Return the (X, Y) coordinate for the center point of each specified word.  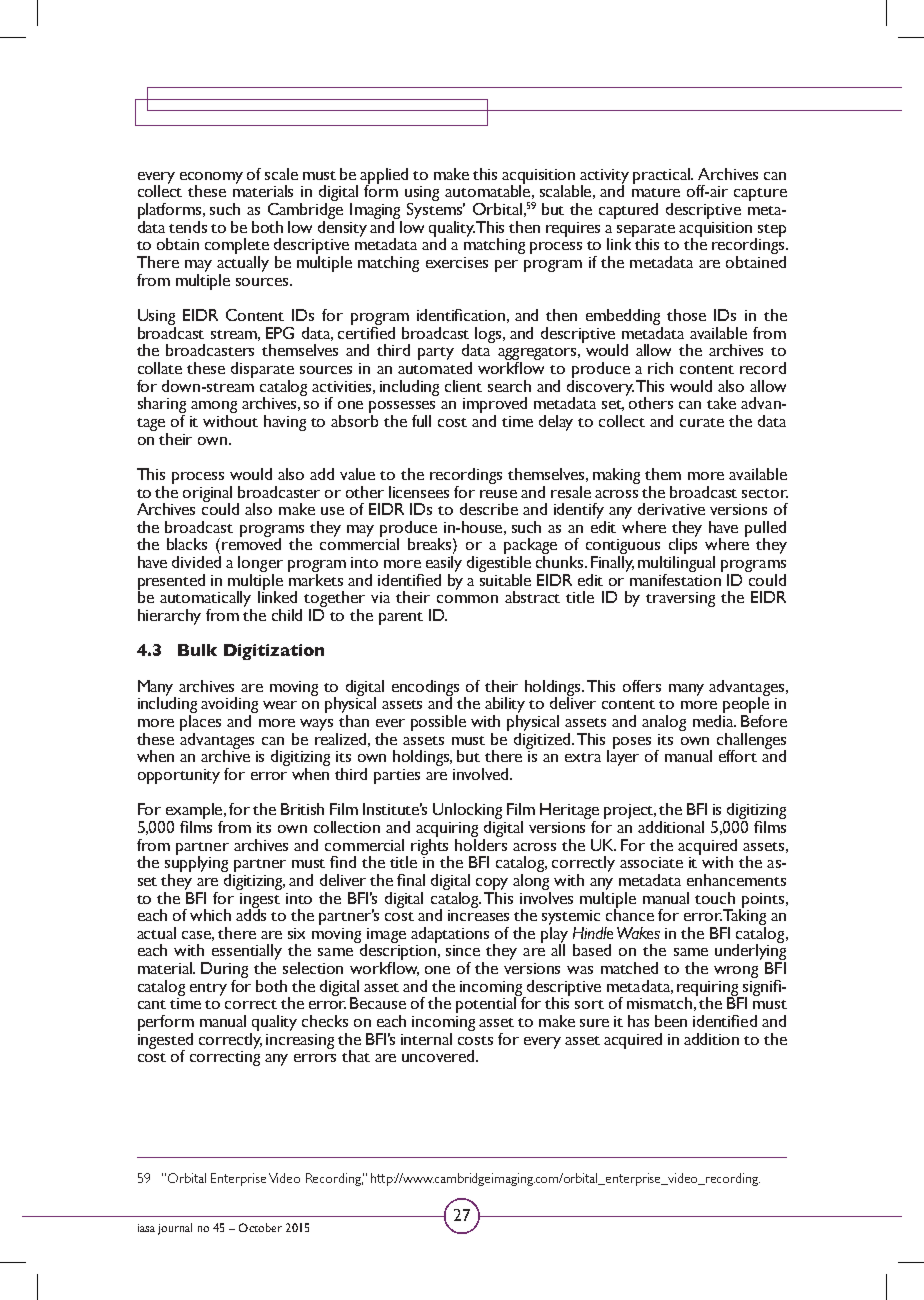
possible (438, 723)
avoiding (229, 706)
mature (656, 192)
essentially (247, 953)
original (207, 495)
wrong (736, 972)
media (714, 719)
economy (211, 179)
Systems (436, 211)
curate (702, 422)
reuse (498, 494)
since (463, 950)
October (260, 1227)
